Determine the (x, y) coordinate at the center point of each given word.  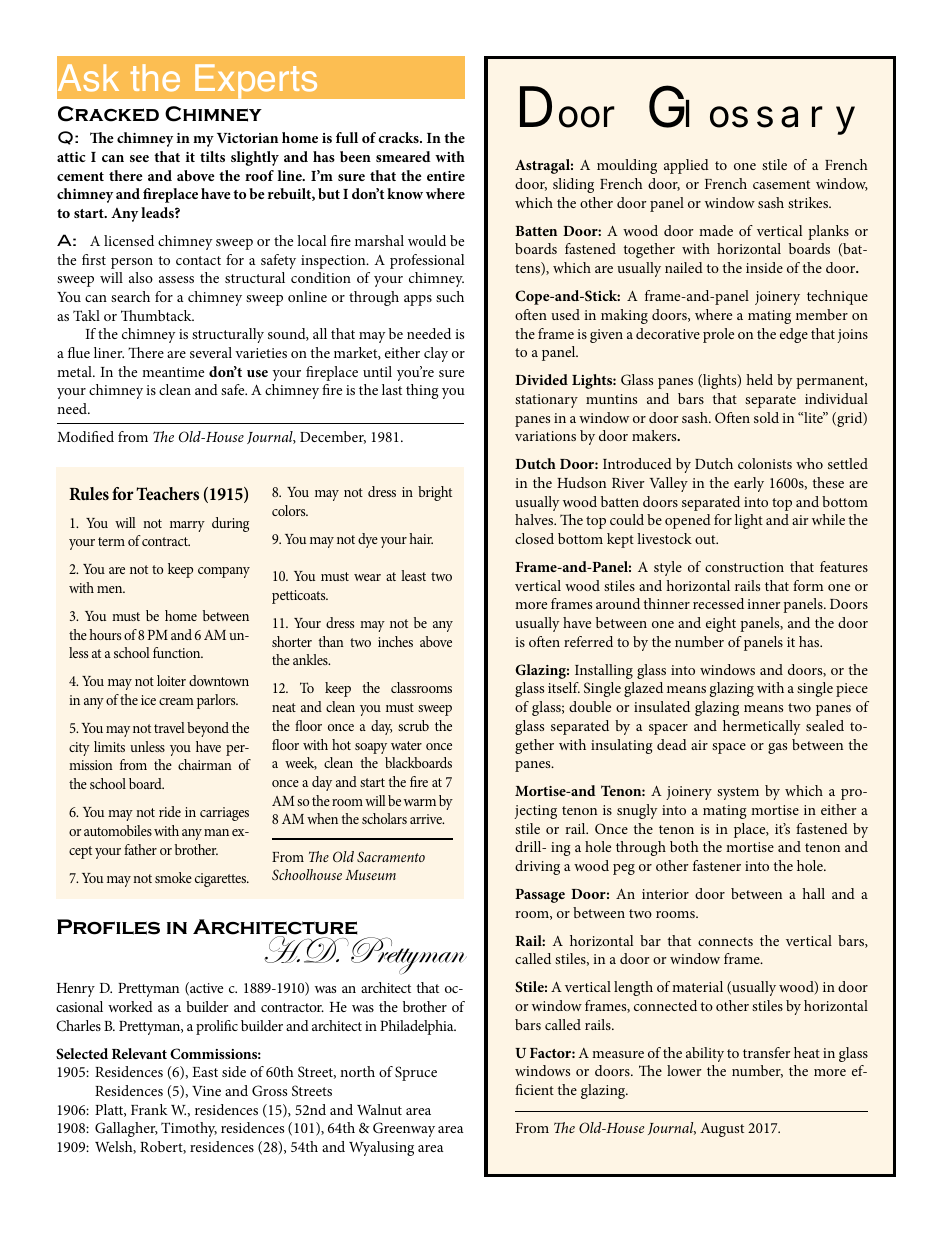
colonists (765, 463)
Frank (149, 1109)
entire (446, 176)
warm (420, 802)
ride (170, 811)
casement (781, 184)
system (738, 793)
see (139, 158)
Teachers (167, 493)
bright (435, 493)
